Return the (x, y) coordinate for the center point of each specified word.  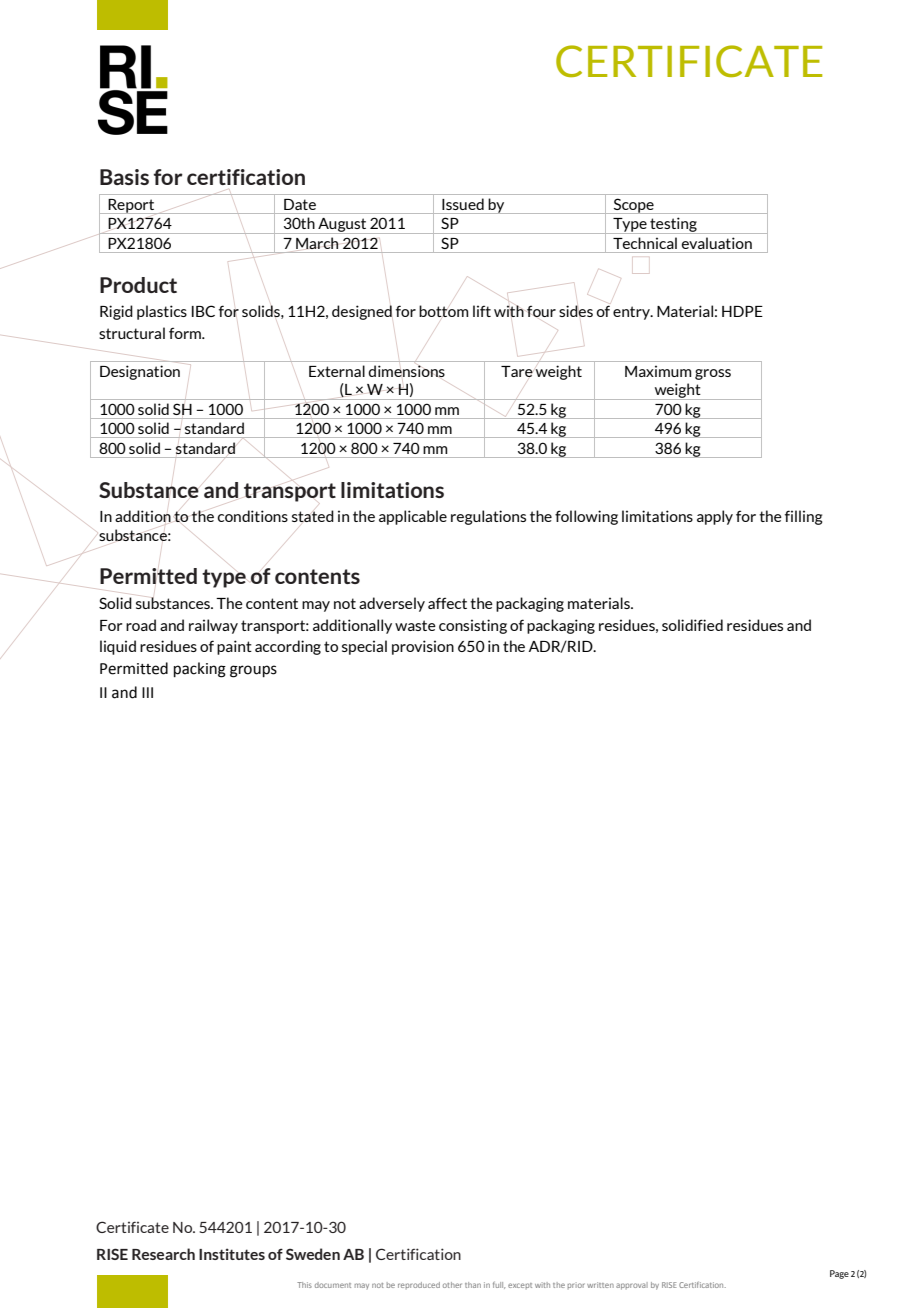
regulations (488, 517)
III (147, 692)
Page (839, 1274)
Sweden (313, 1254)
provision (423, 647)
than (473, 1285)
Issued (463, 204)
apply (715, 517)
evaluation (717, 243)
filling (804, 517)
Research (163, 1254)
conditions (253, 516)
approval (632, 1286)
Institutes (232, 1254)
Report (131, 206)
